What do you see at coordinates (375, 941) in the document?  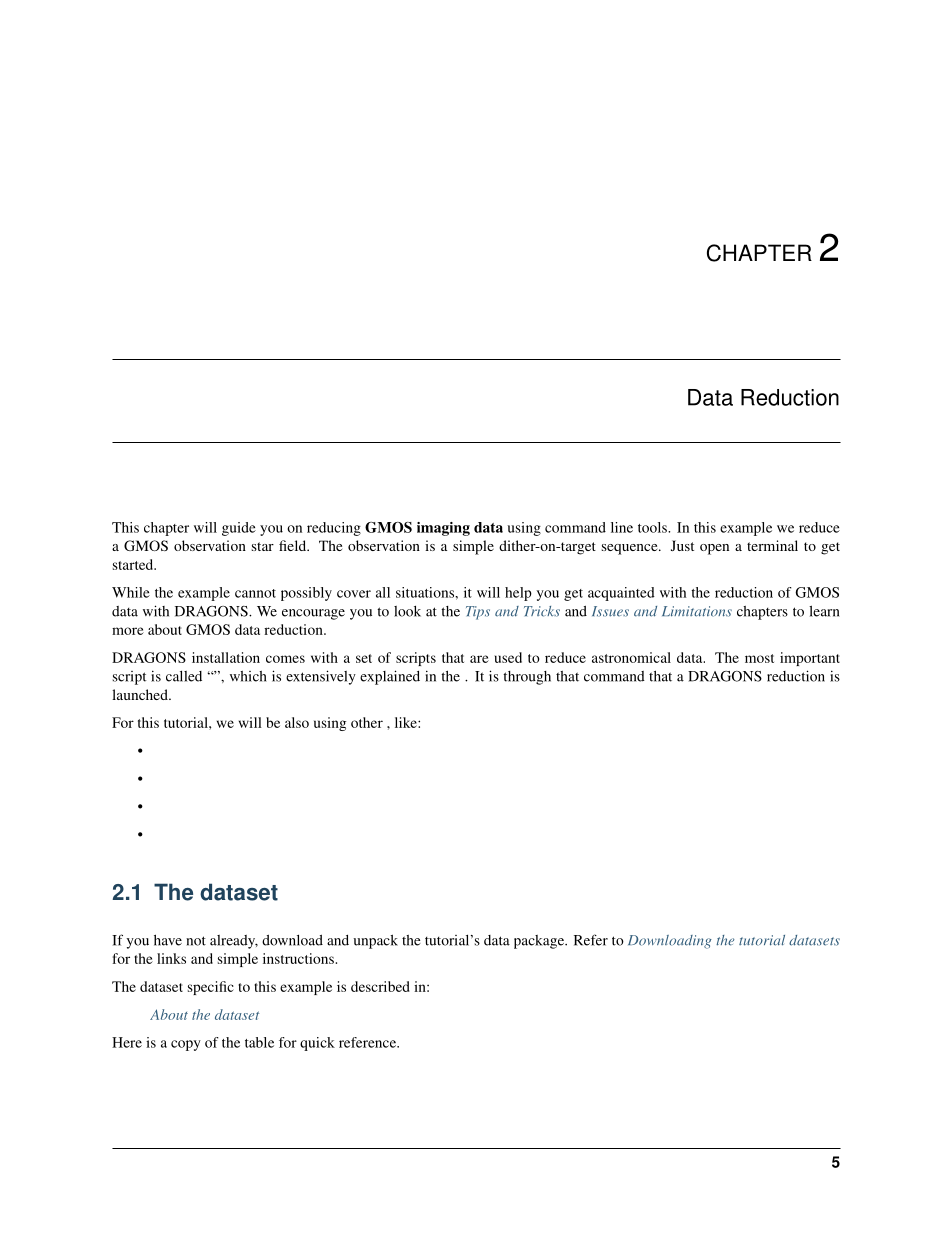 I see `unpack` at bounding box center [375, 941].
